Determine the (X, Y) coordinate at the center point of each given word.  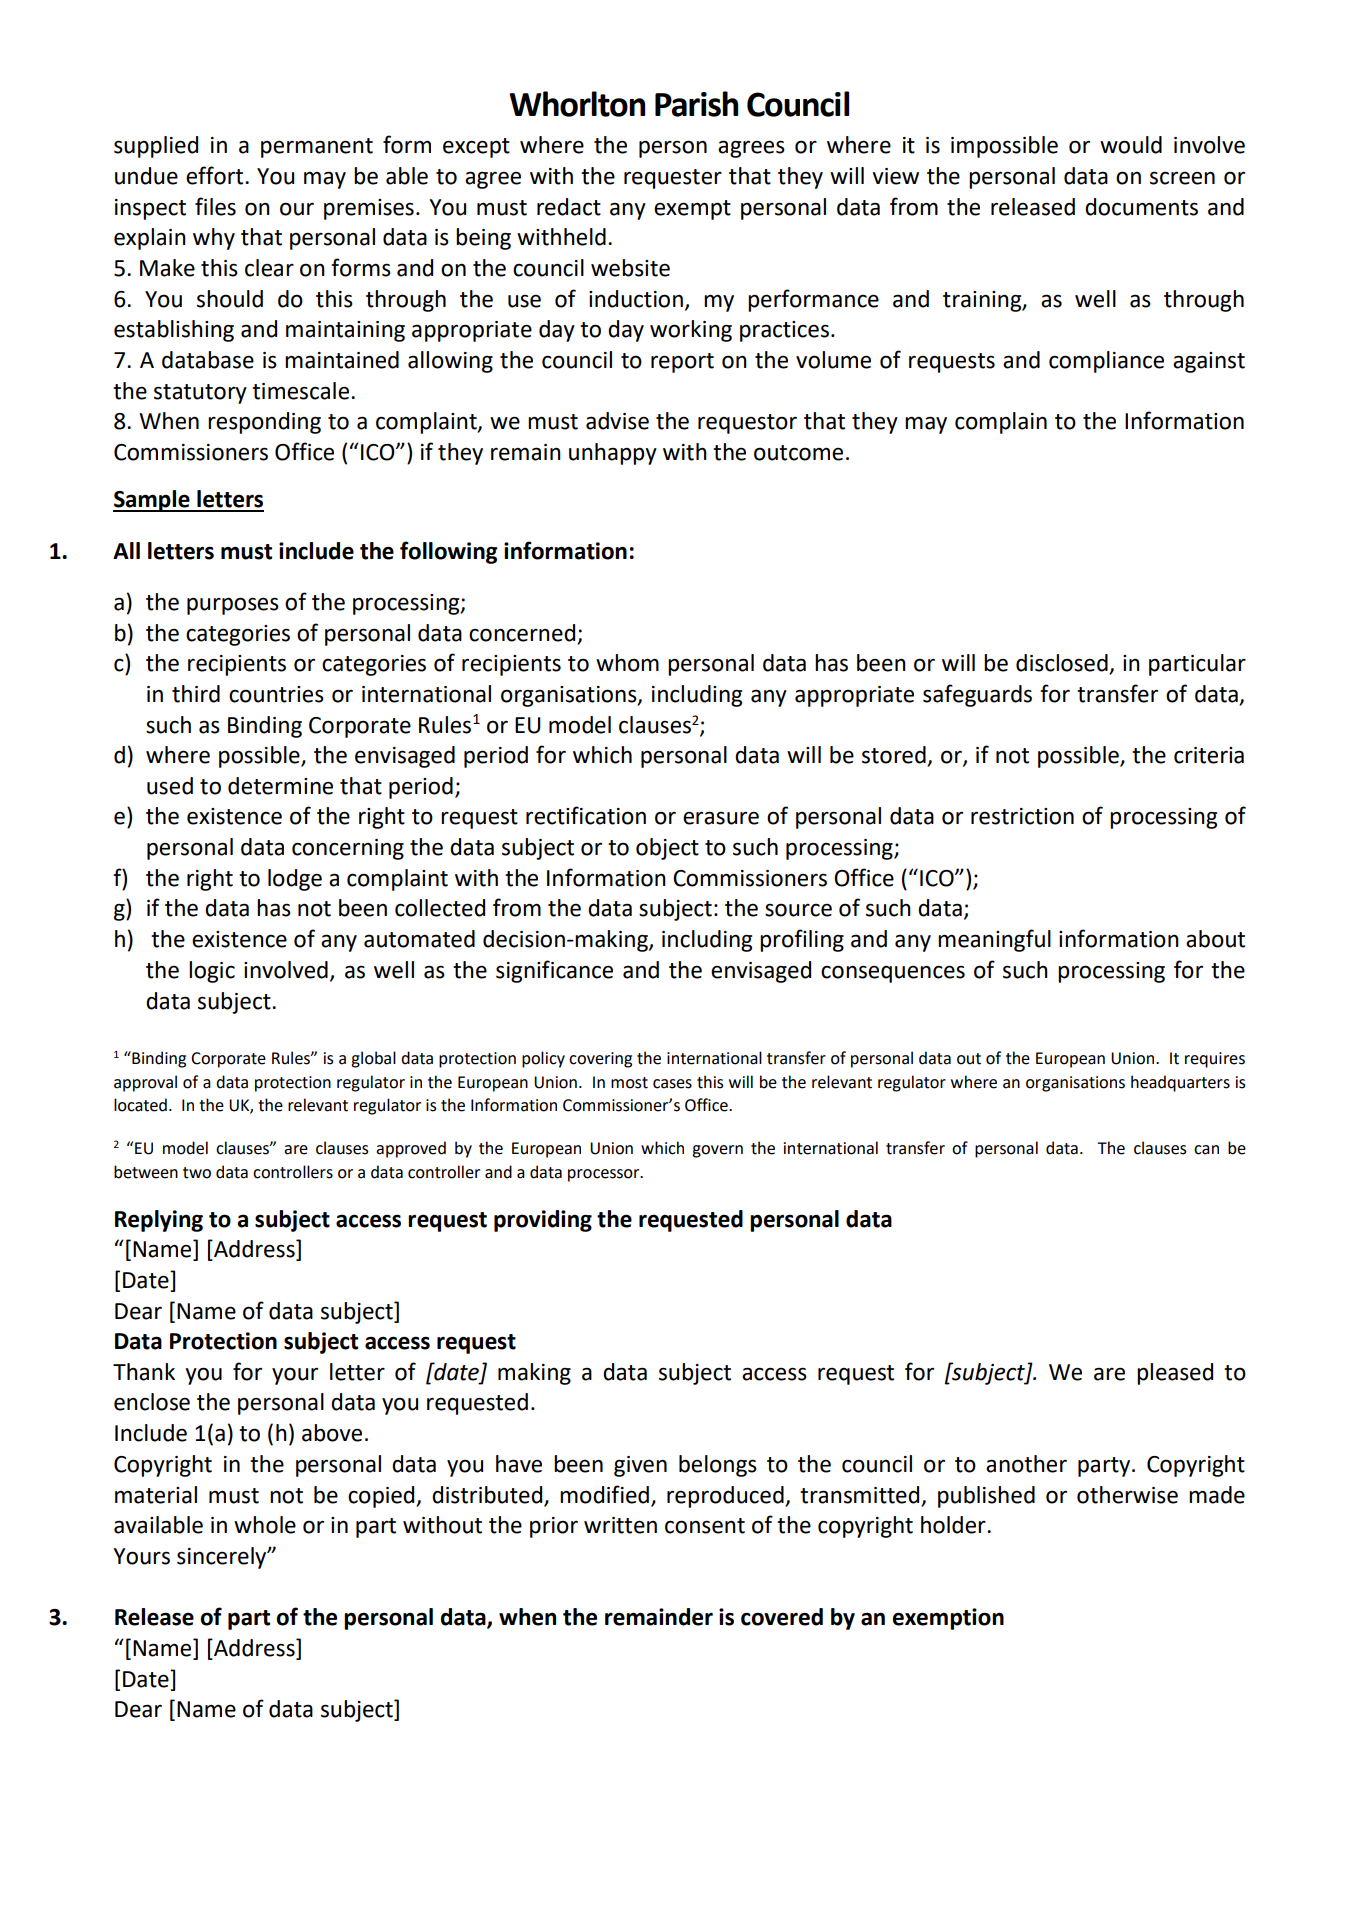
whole (265, 1525)
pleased (1175, 1374)
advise (617, 421)
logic (212, 972)
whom (627, 663)
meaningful (994, 940)
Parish (696, 104)
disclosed (1063, 664)
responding (264, 423)
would (1131, 145)
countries (276, 694)
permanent (317, 148)
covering (600, 1060)
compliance (1106, 362)
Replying (159, 1221)
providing (543, 1221)
